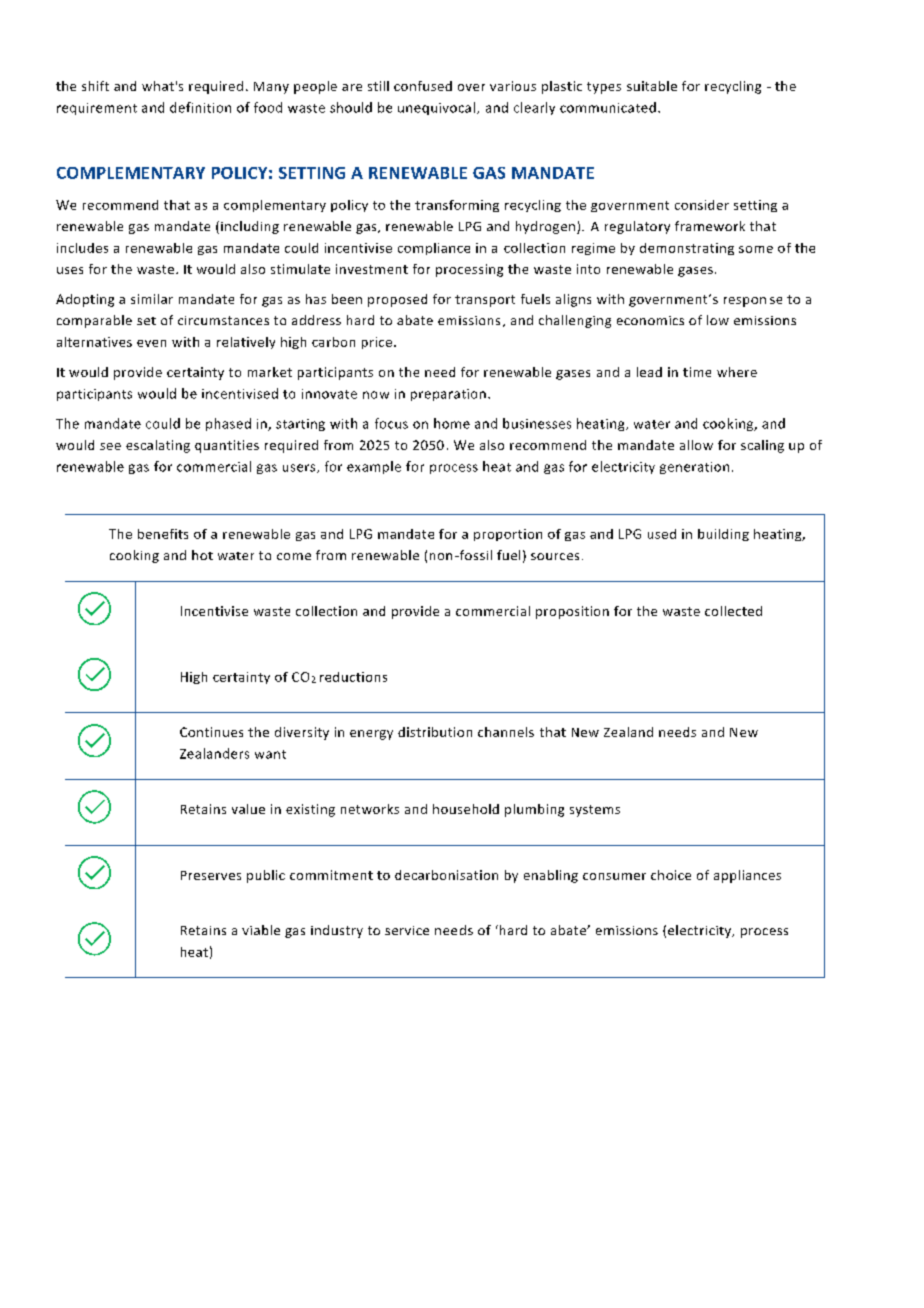 The image size is (924, 1308). Describe the element at coordinates (435, 732) in the screenshot. I see `distribution` at that location.
